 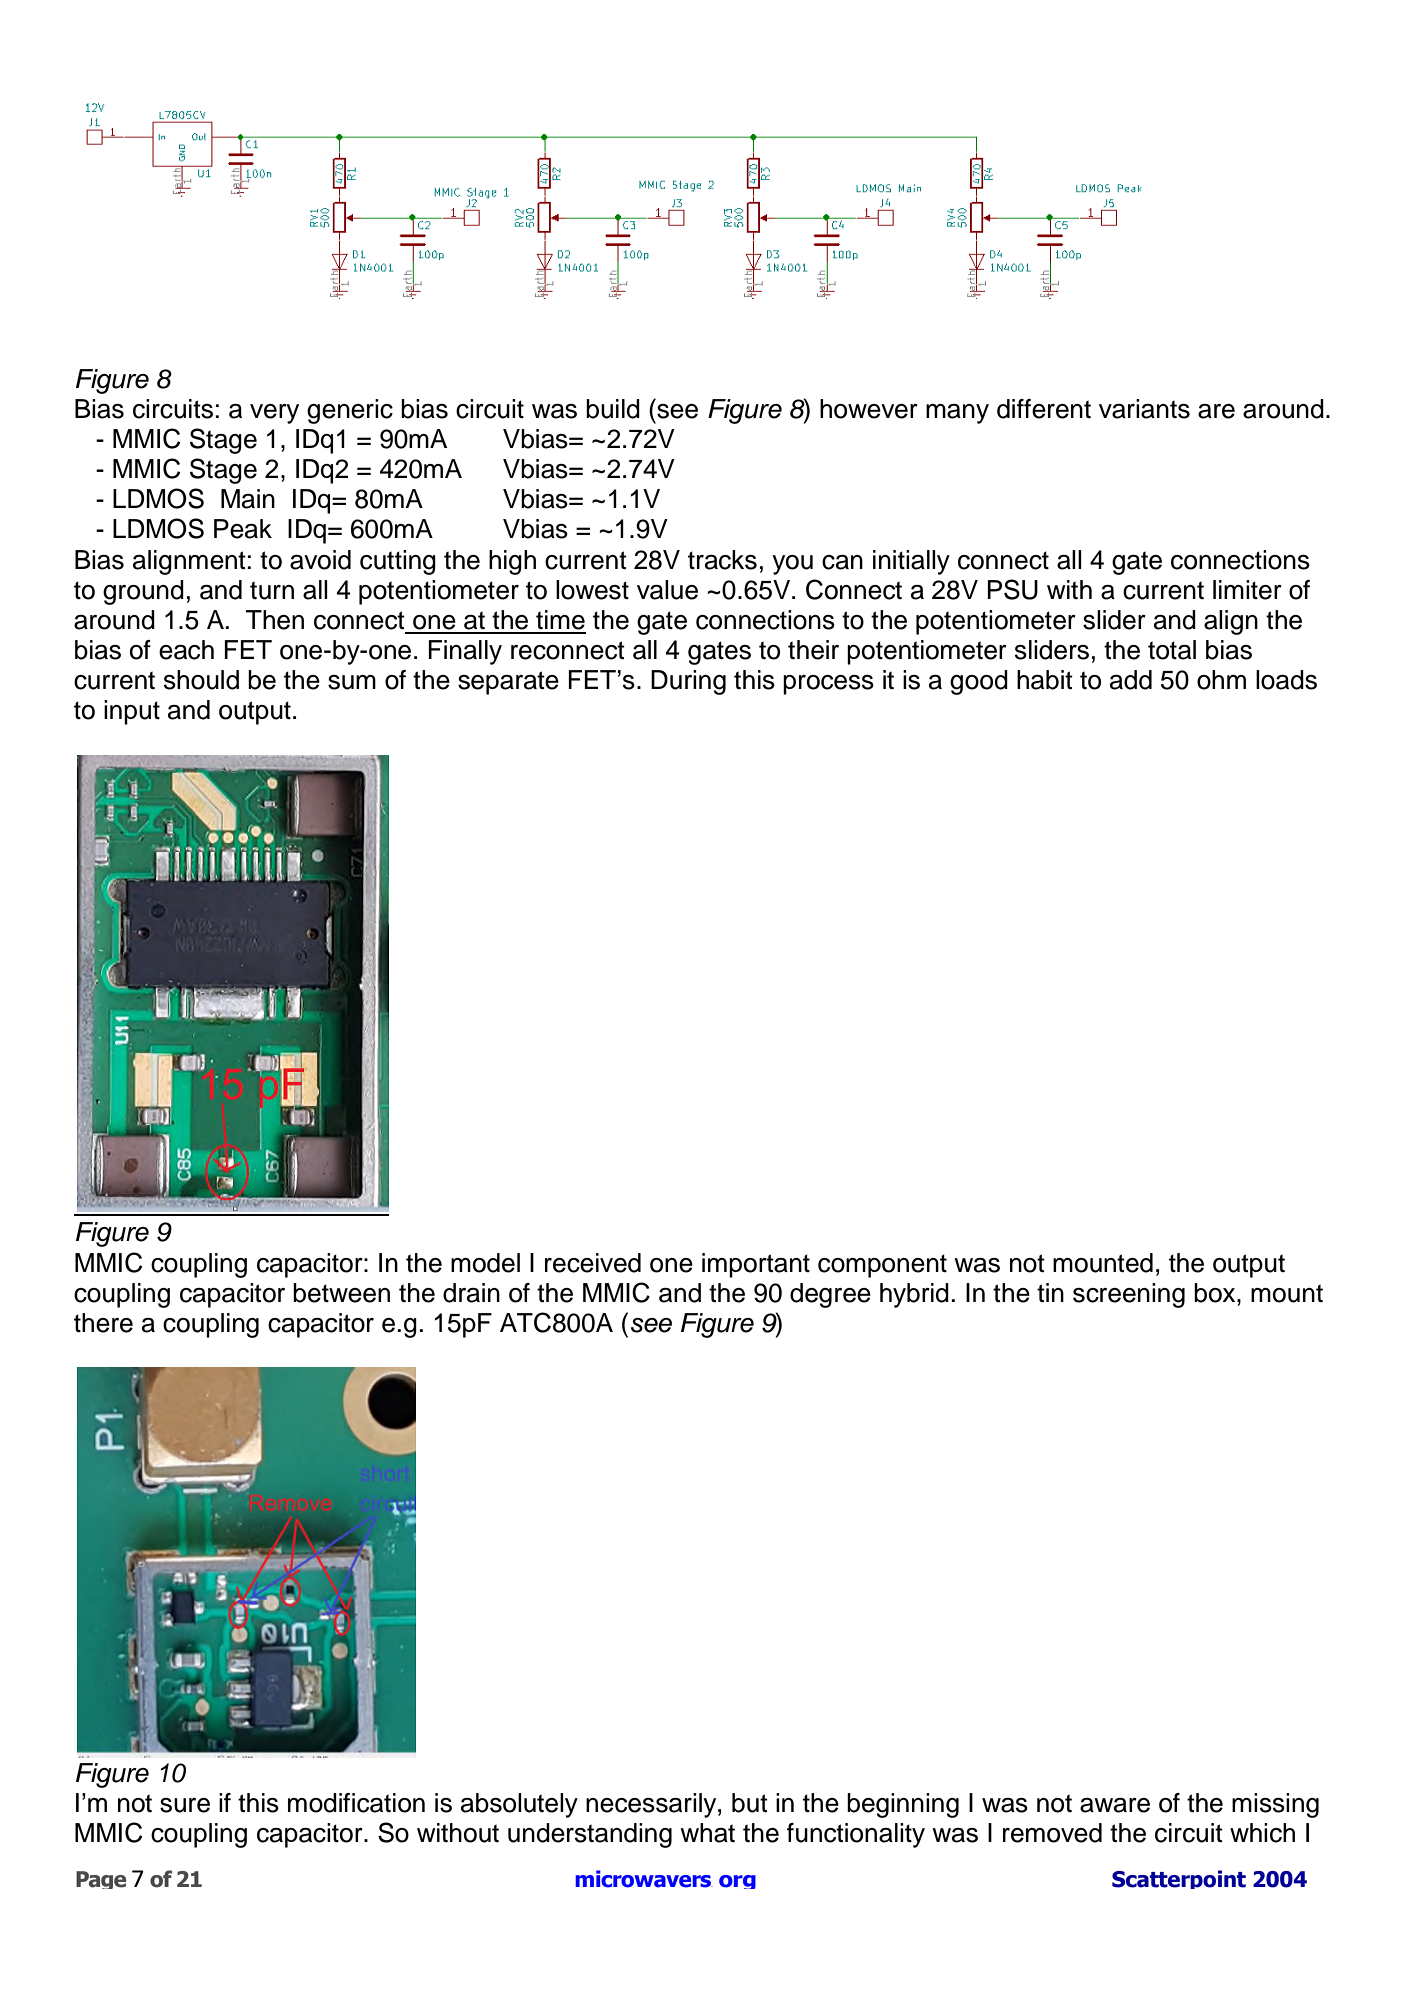 I want to click on between, so click(x=341, y=1293).
